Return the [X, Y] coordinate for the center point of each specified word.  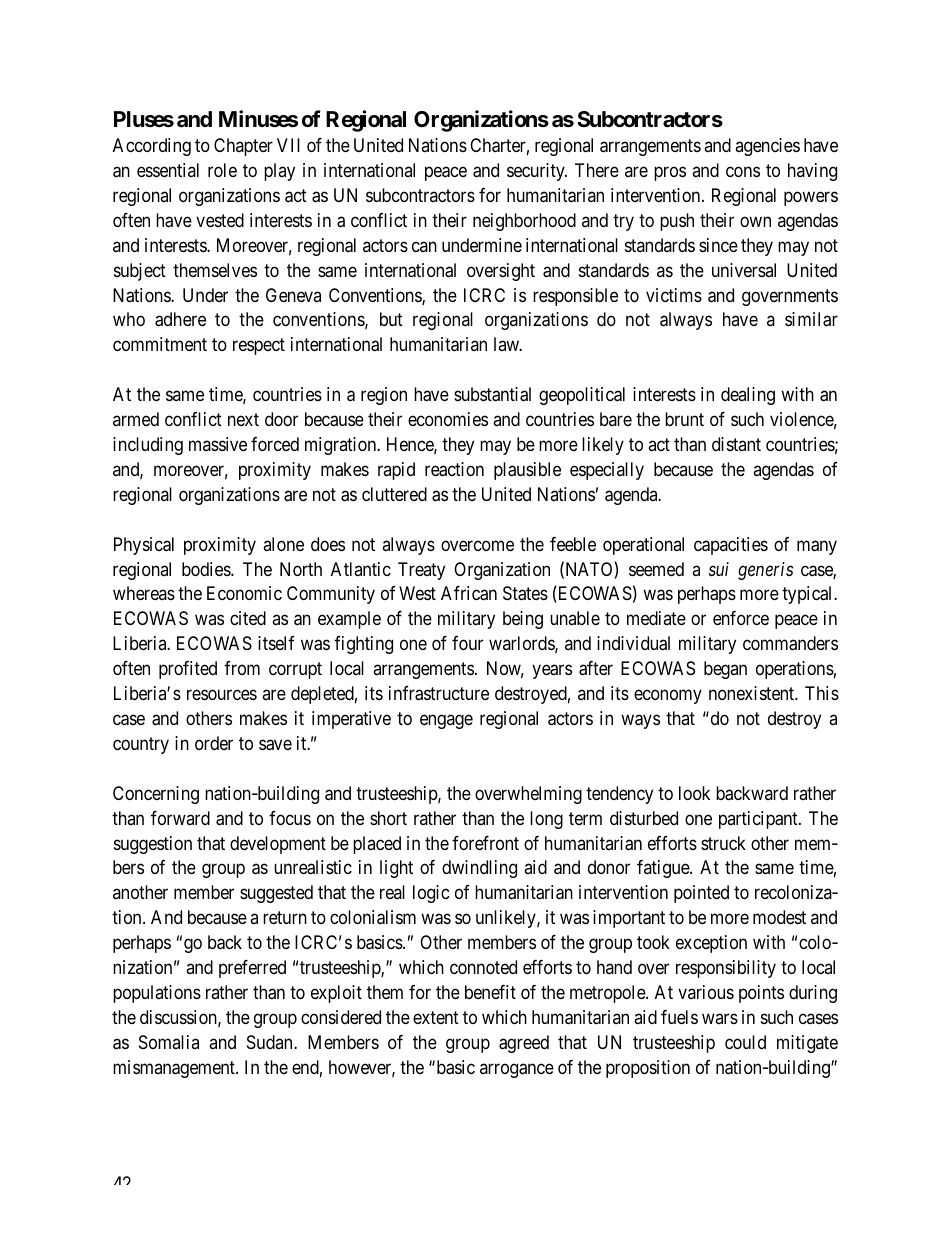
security [537, 172]
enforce [741, 618]
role [222, 170]
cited [248, 618]
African [469, 593]
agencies [767, 147]
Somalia [169, 1042]
